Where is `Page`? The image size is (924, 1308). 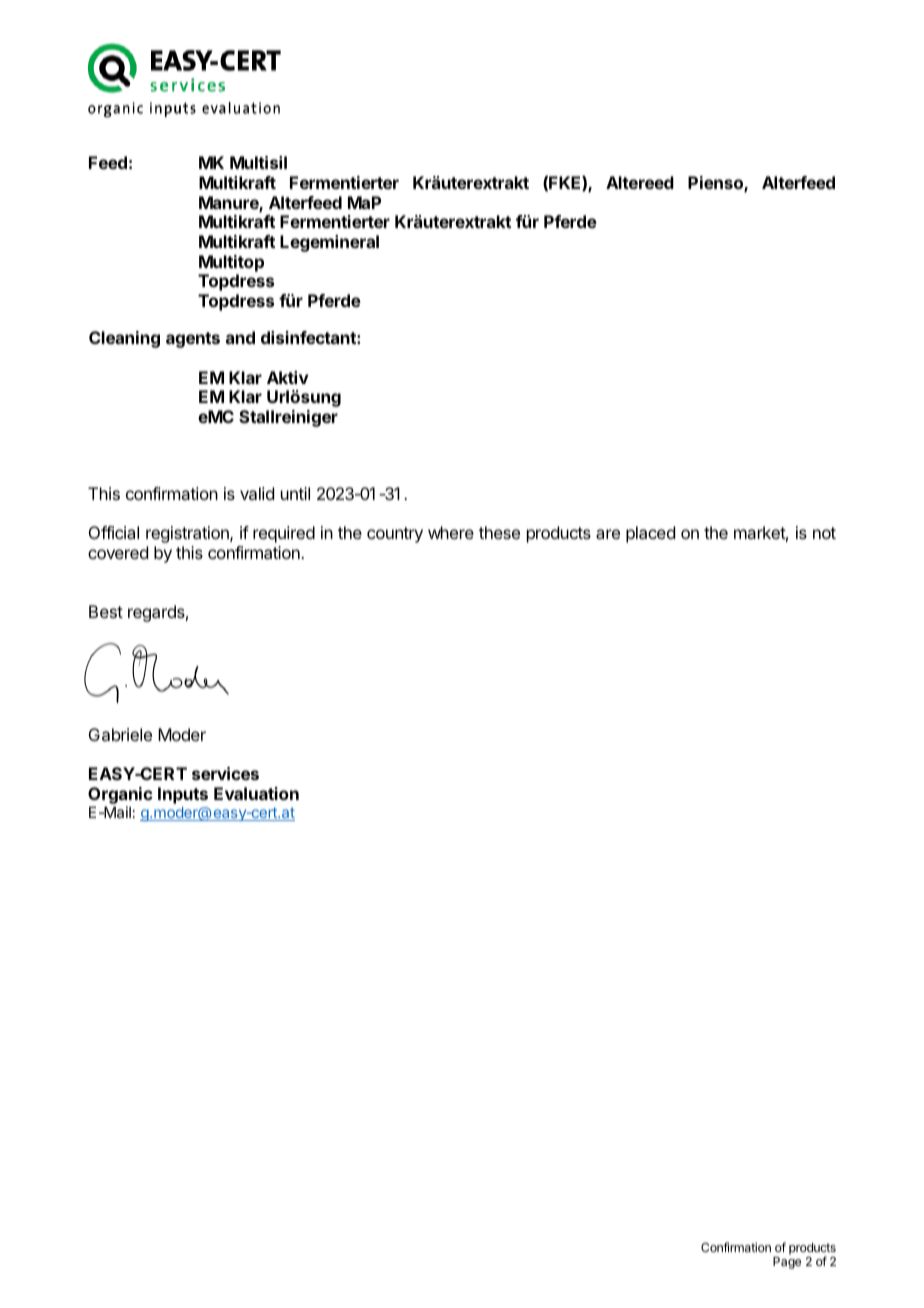 Page is located at coordinates (787, 1263).
